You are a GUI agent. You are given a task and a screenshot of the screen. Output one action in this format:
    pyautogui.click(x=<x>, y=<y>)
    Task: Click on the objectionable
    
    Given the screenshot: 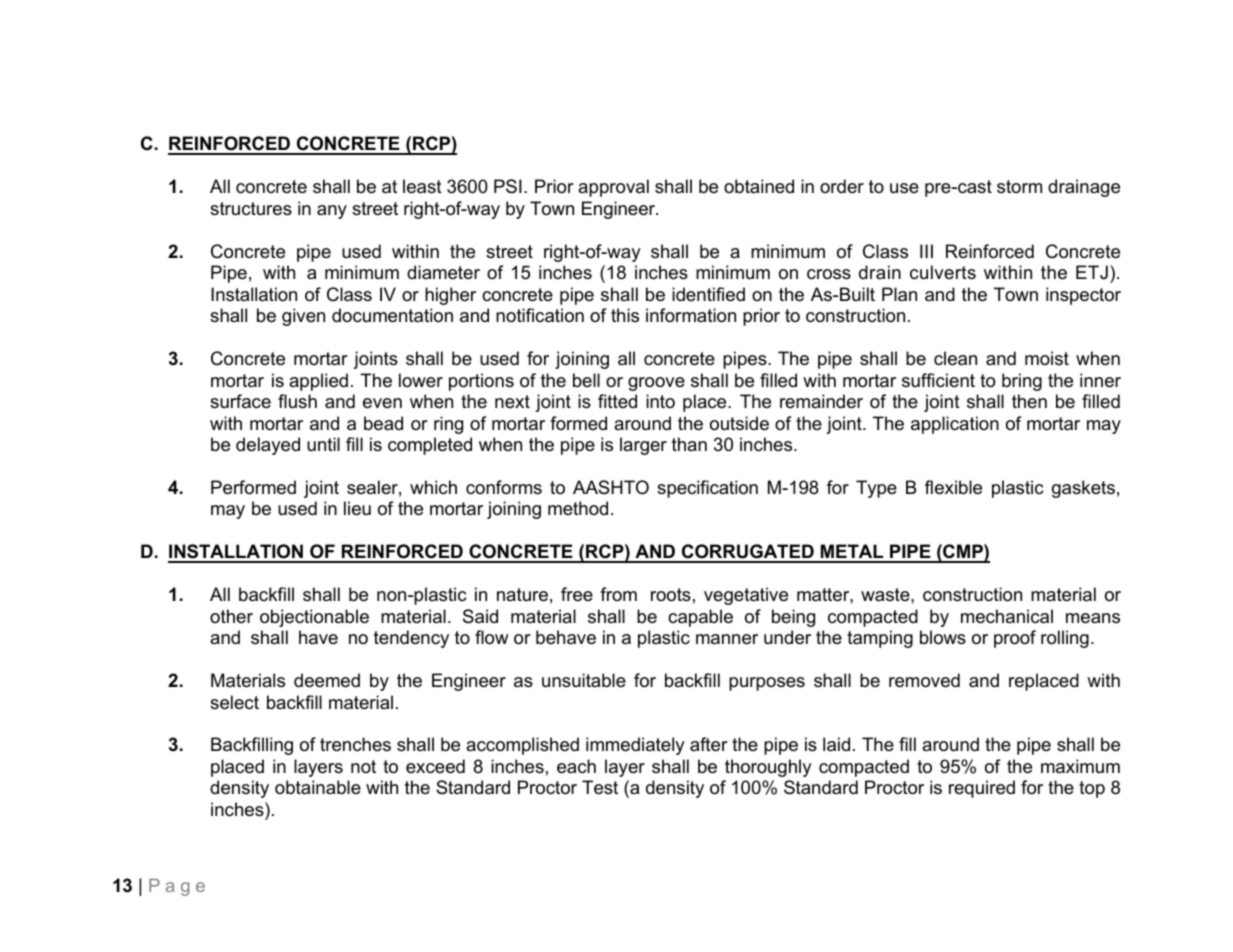 What is the action you would take?
    pyautogui.click(x=314, y=618)
